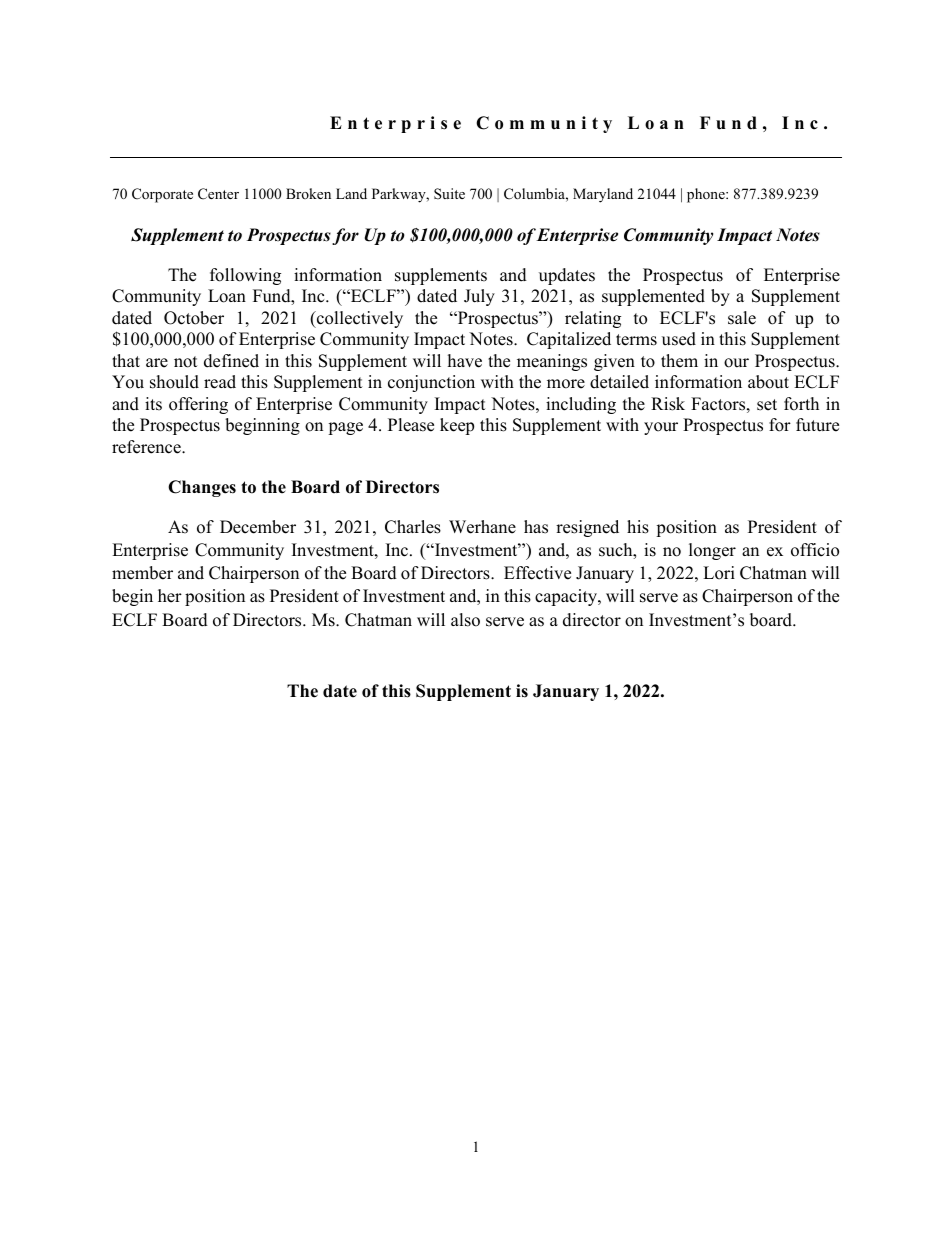 The image size is (952, 1233). I want to click on also, so click(465, 620).
